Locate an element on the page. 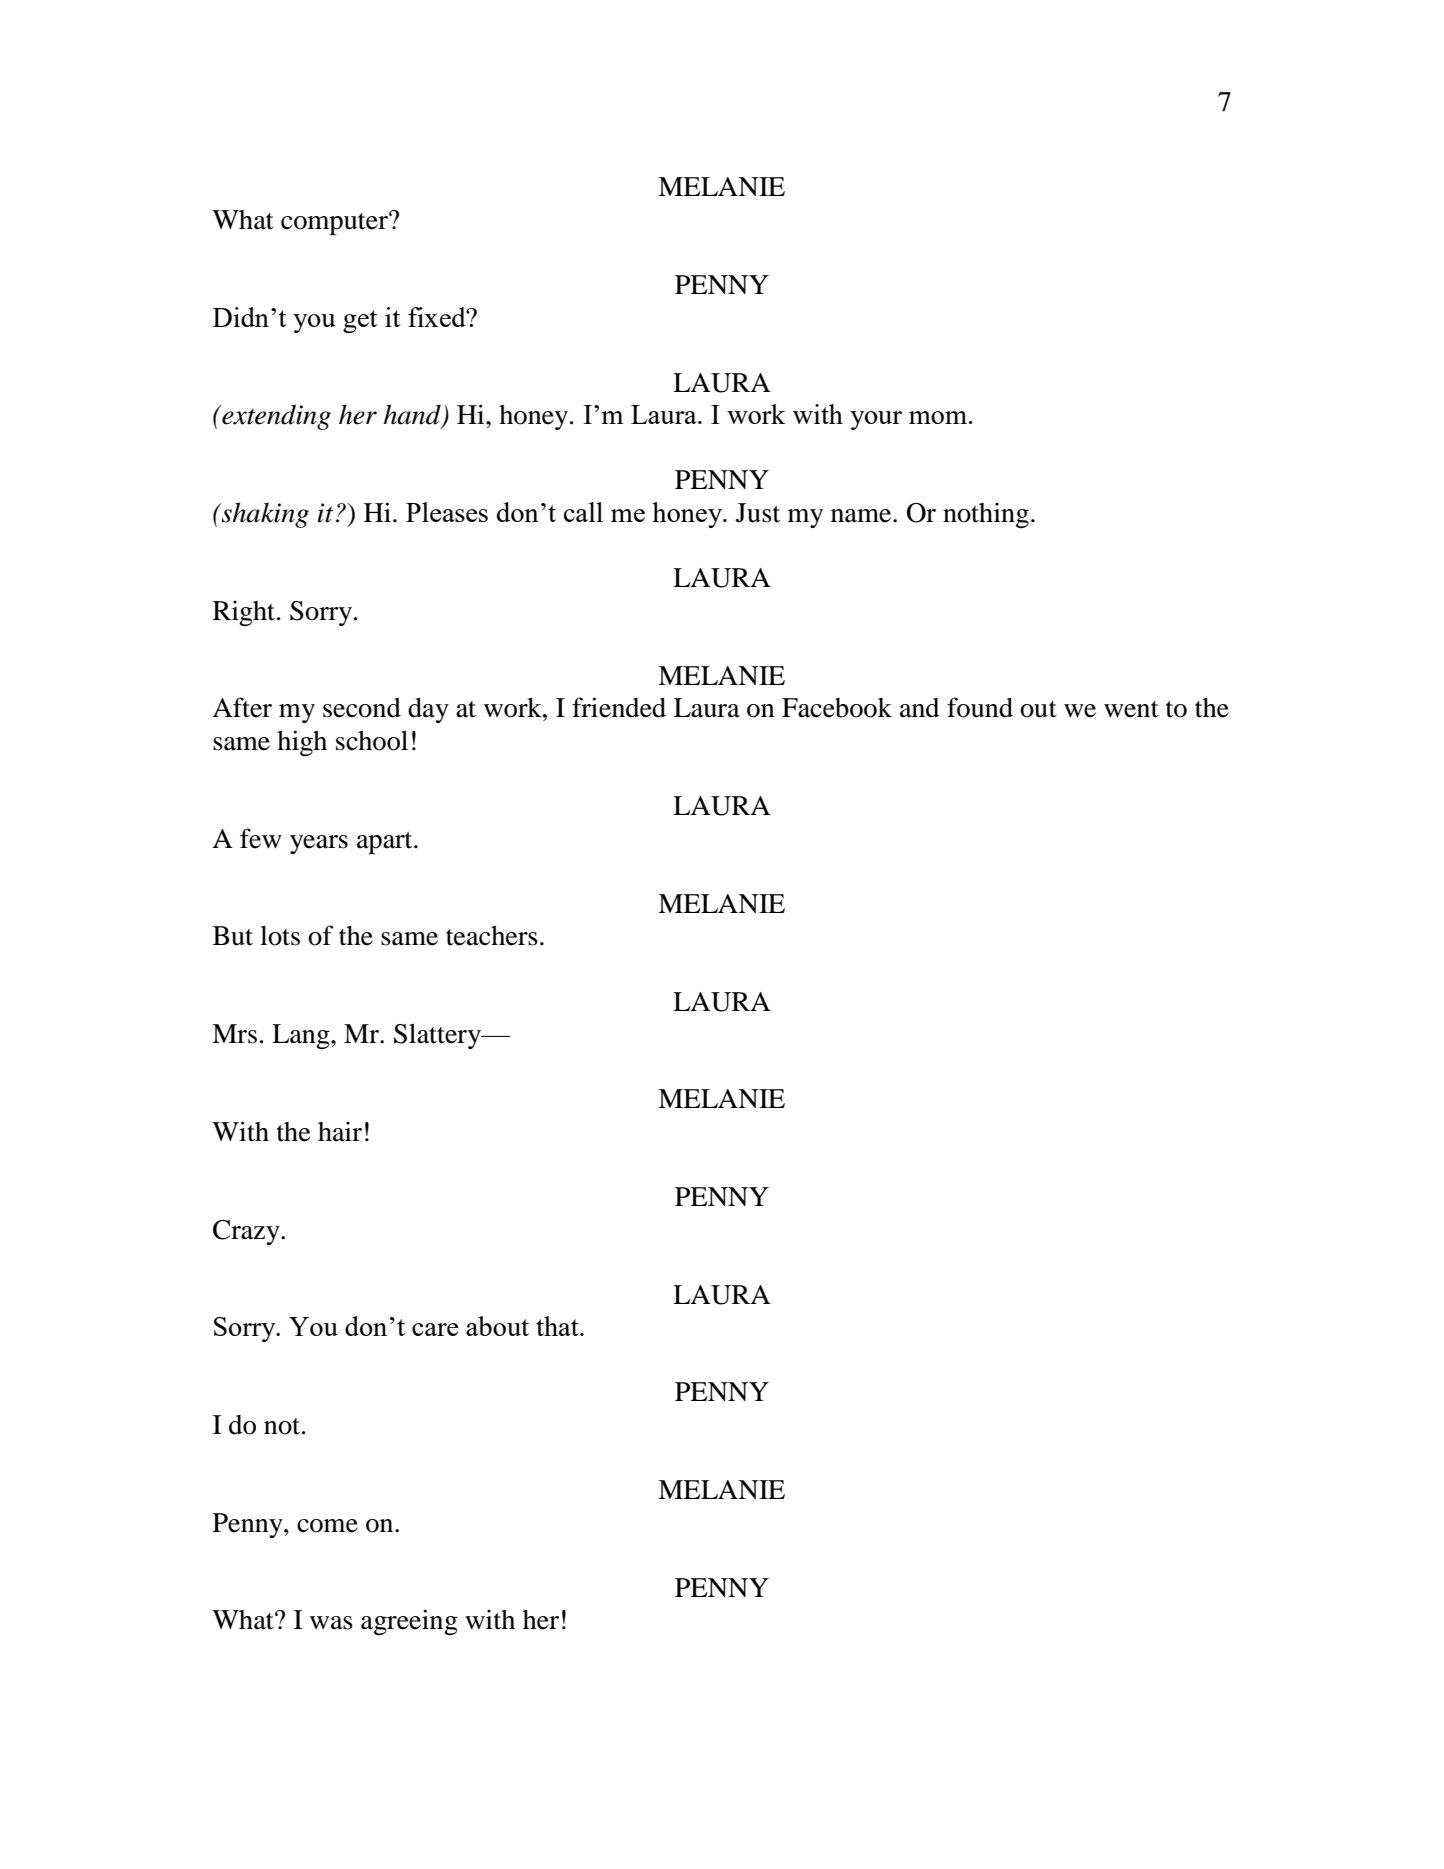 The image size is (1444, 1869). mom is located at coordinates (938, 417).
